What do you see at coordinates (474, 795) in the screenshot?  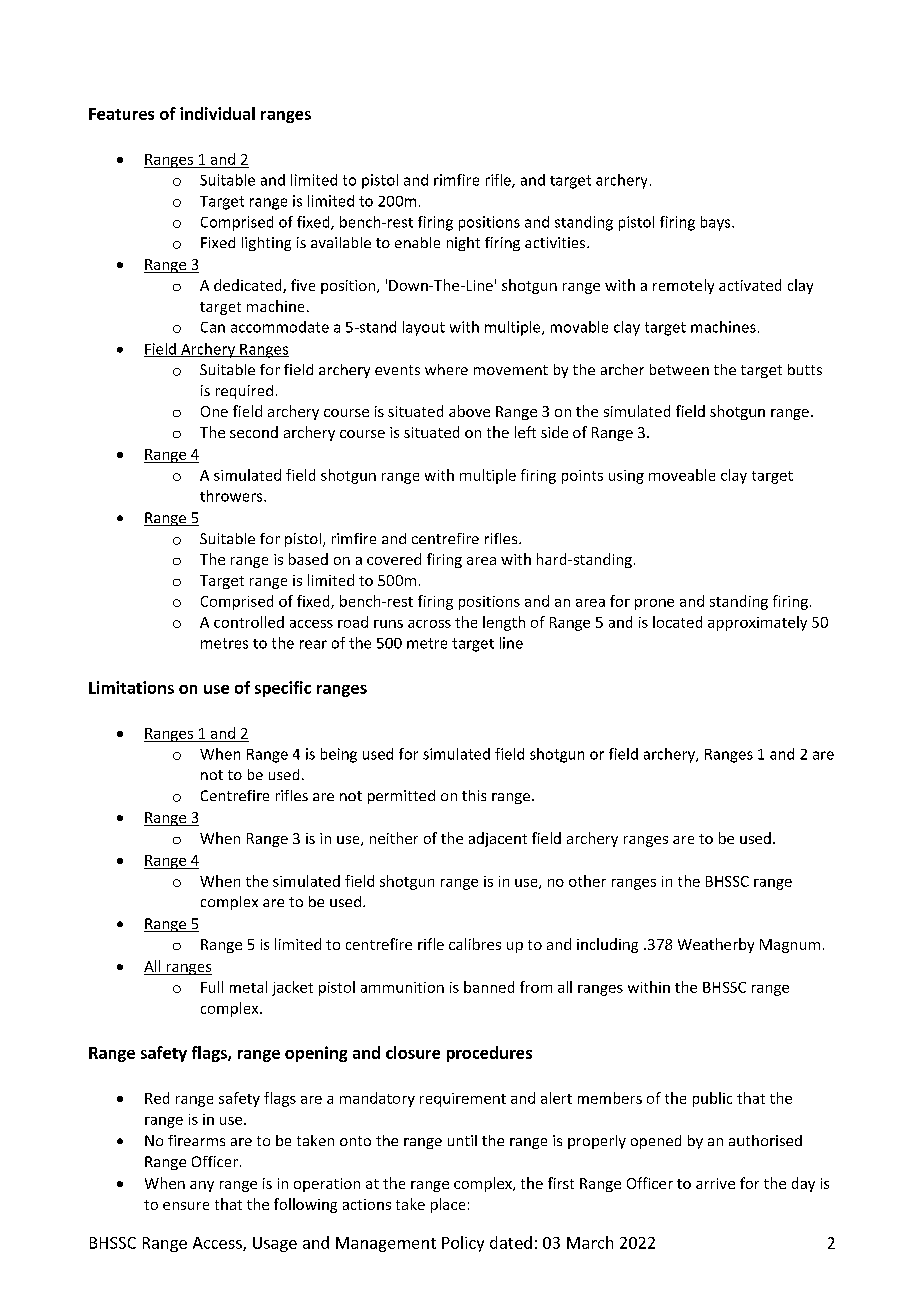 I see `this` at bounding box center [474, 795].
